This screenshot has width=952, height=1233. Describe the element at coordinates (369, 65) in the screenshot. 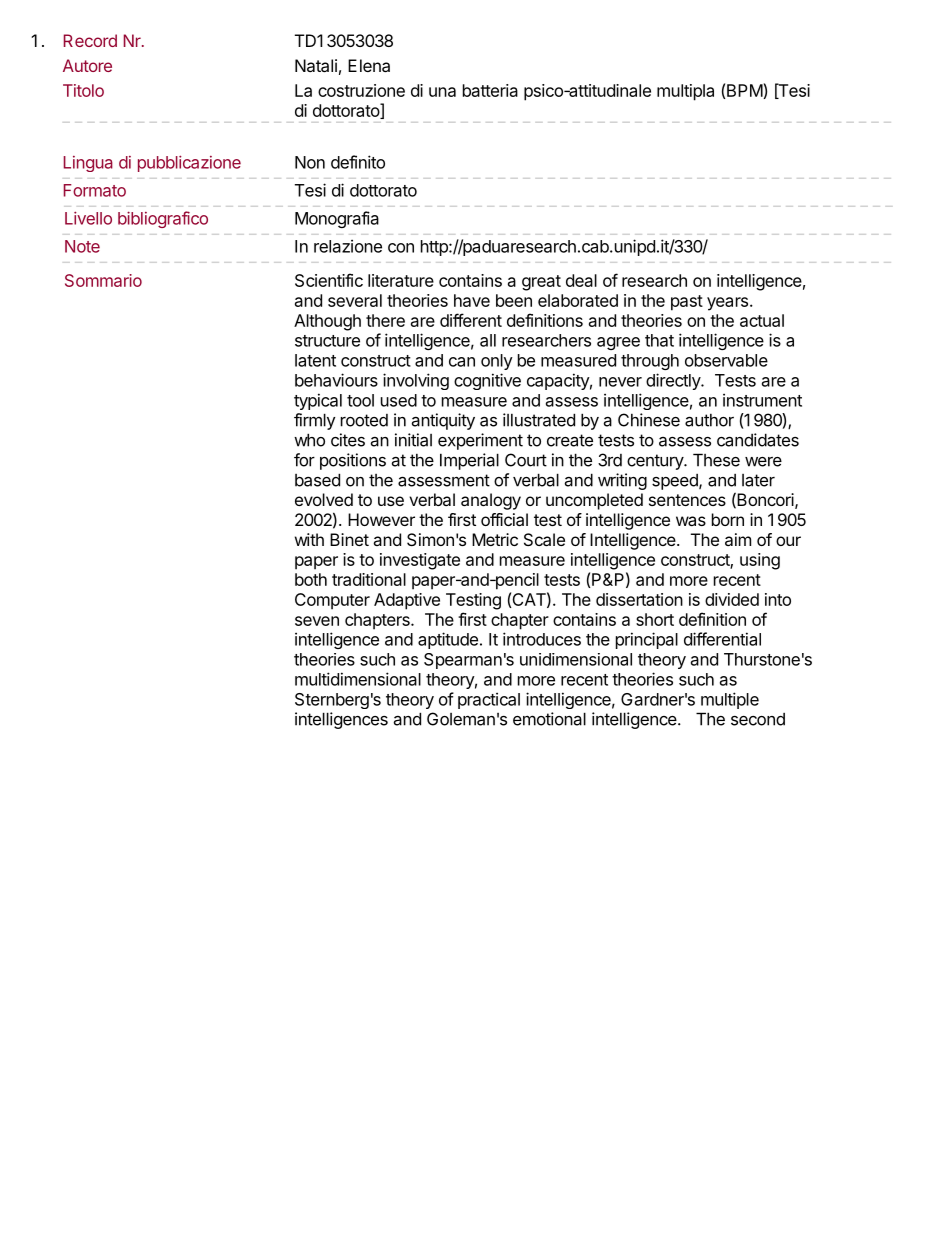

I see `Elena` at that location.
